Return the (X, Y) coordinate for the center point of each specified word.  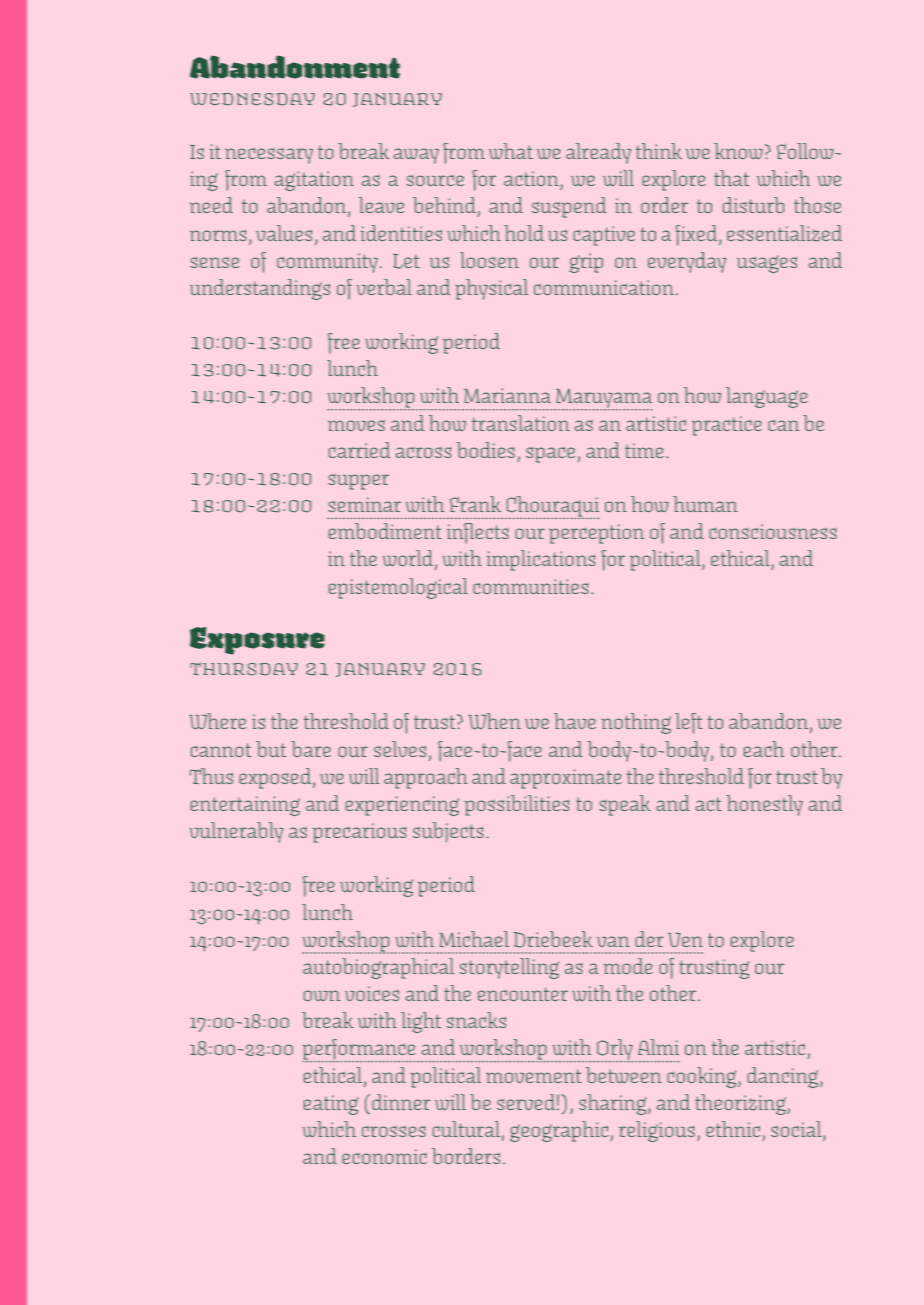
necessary (269, 156)
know (738, 151)
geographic (560, 1131)
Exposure (257, 641)
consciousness (773, 532)
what (511, 151)
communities (530, 587)
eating (331, 1105)
